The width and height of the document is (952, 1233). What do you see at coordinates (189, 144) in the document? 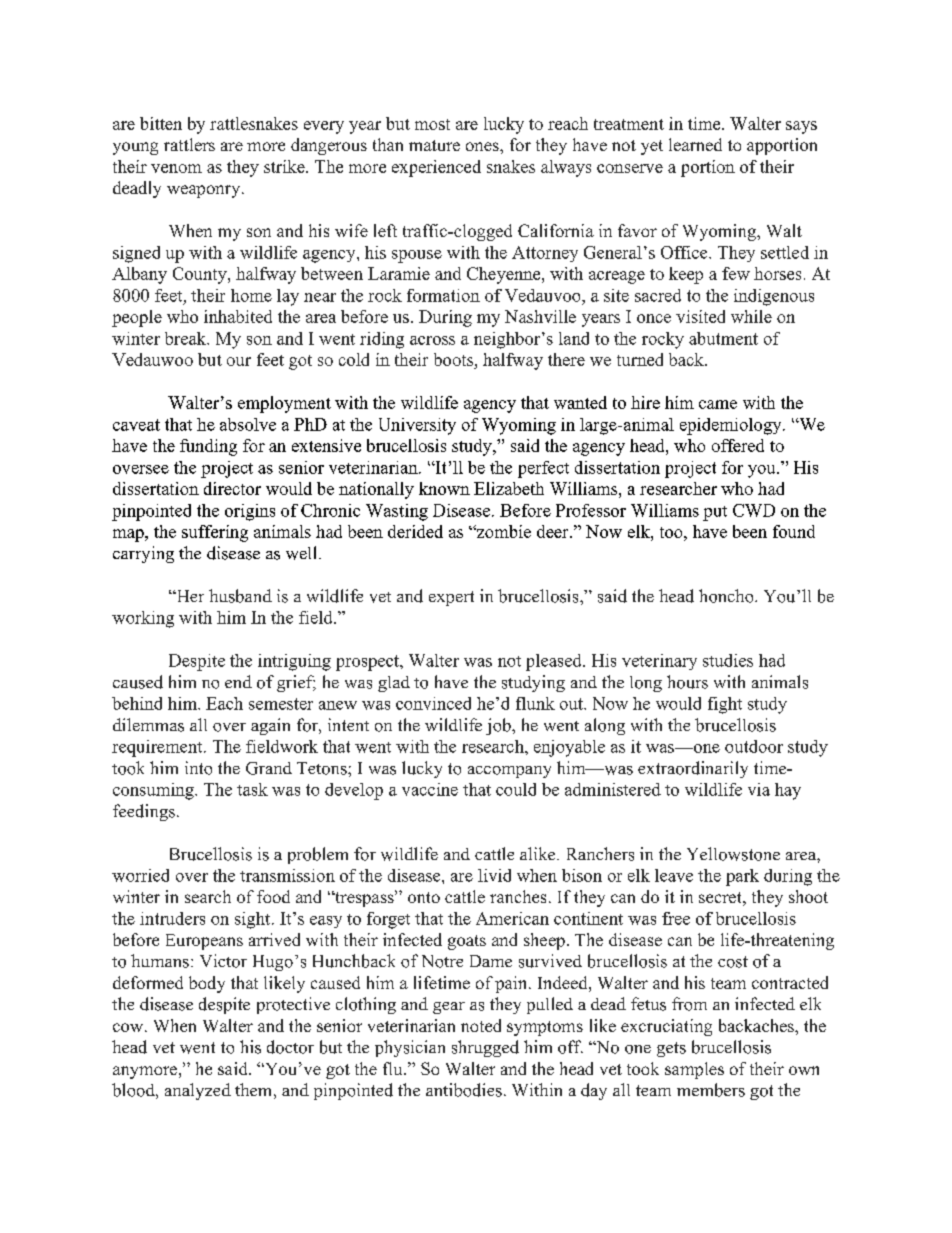
I see `rattlers` at bounding box center [189, 144].
